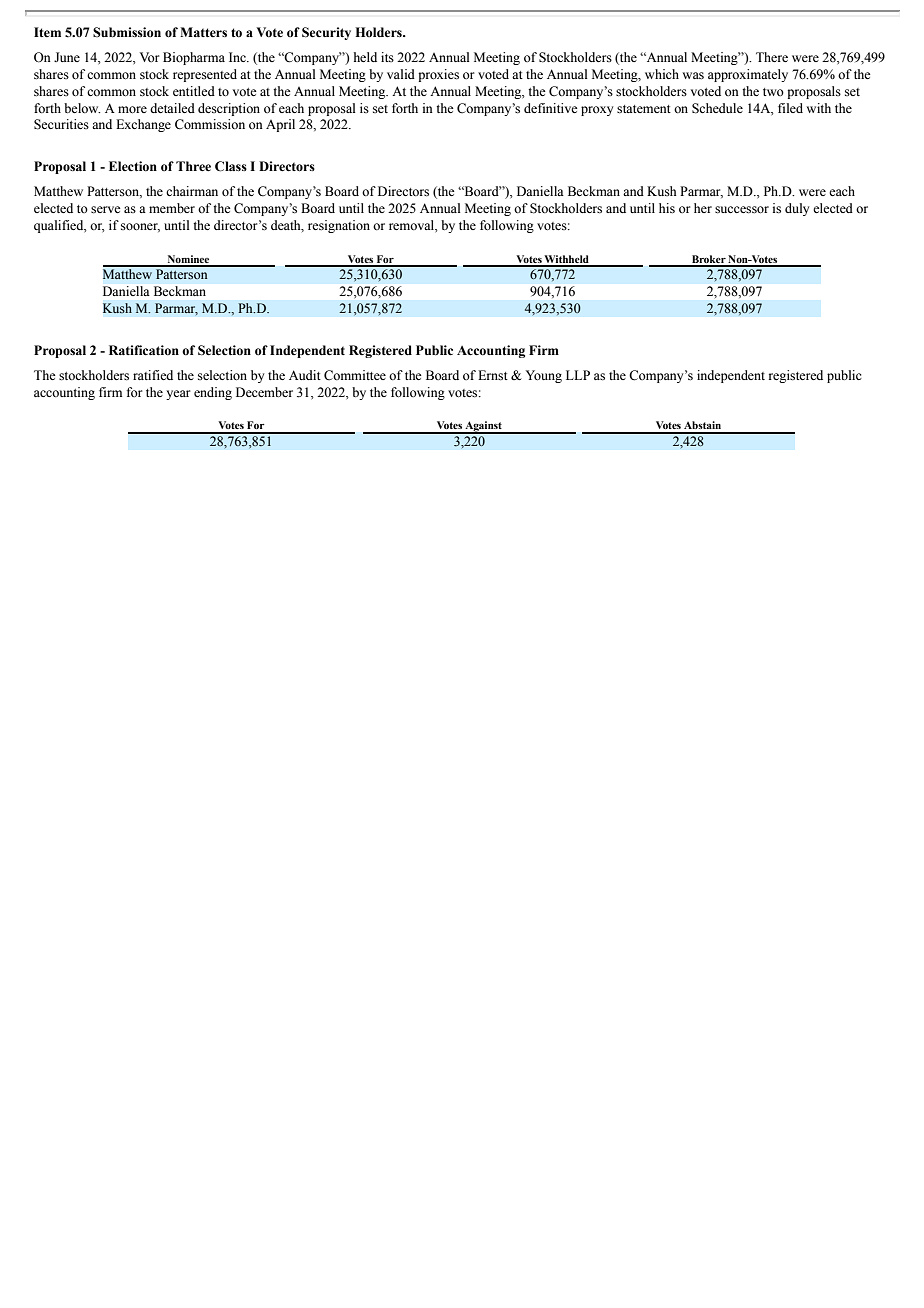 The width and height of the screenshot is (924, 1308). Describe the element at coordinates (742, 210) in the screenshot. I see `successor` at that location.
